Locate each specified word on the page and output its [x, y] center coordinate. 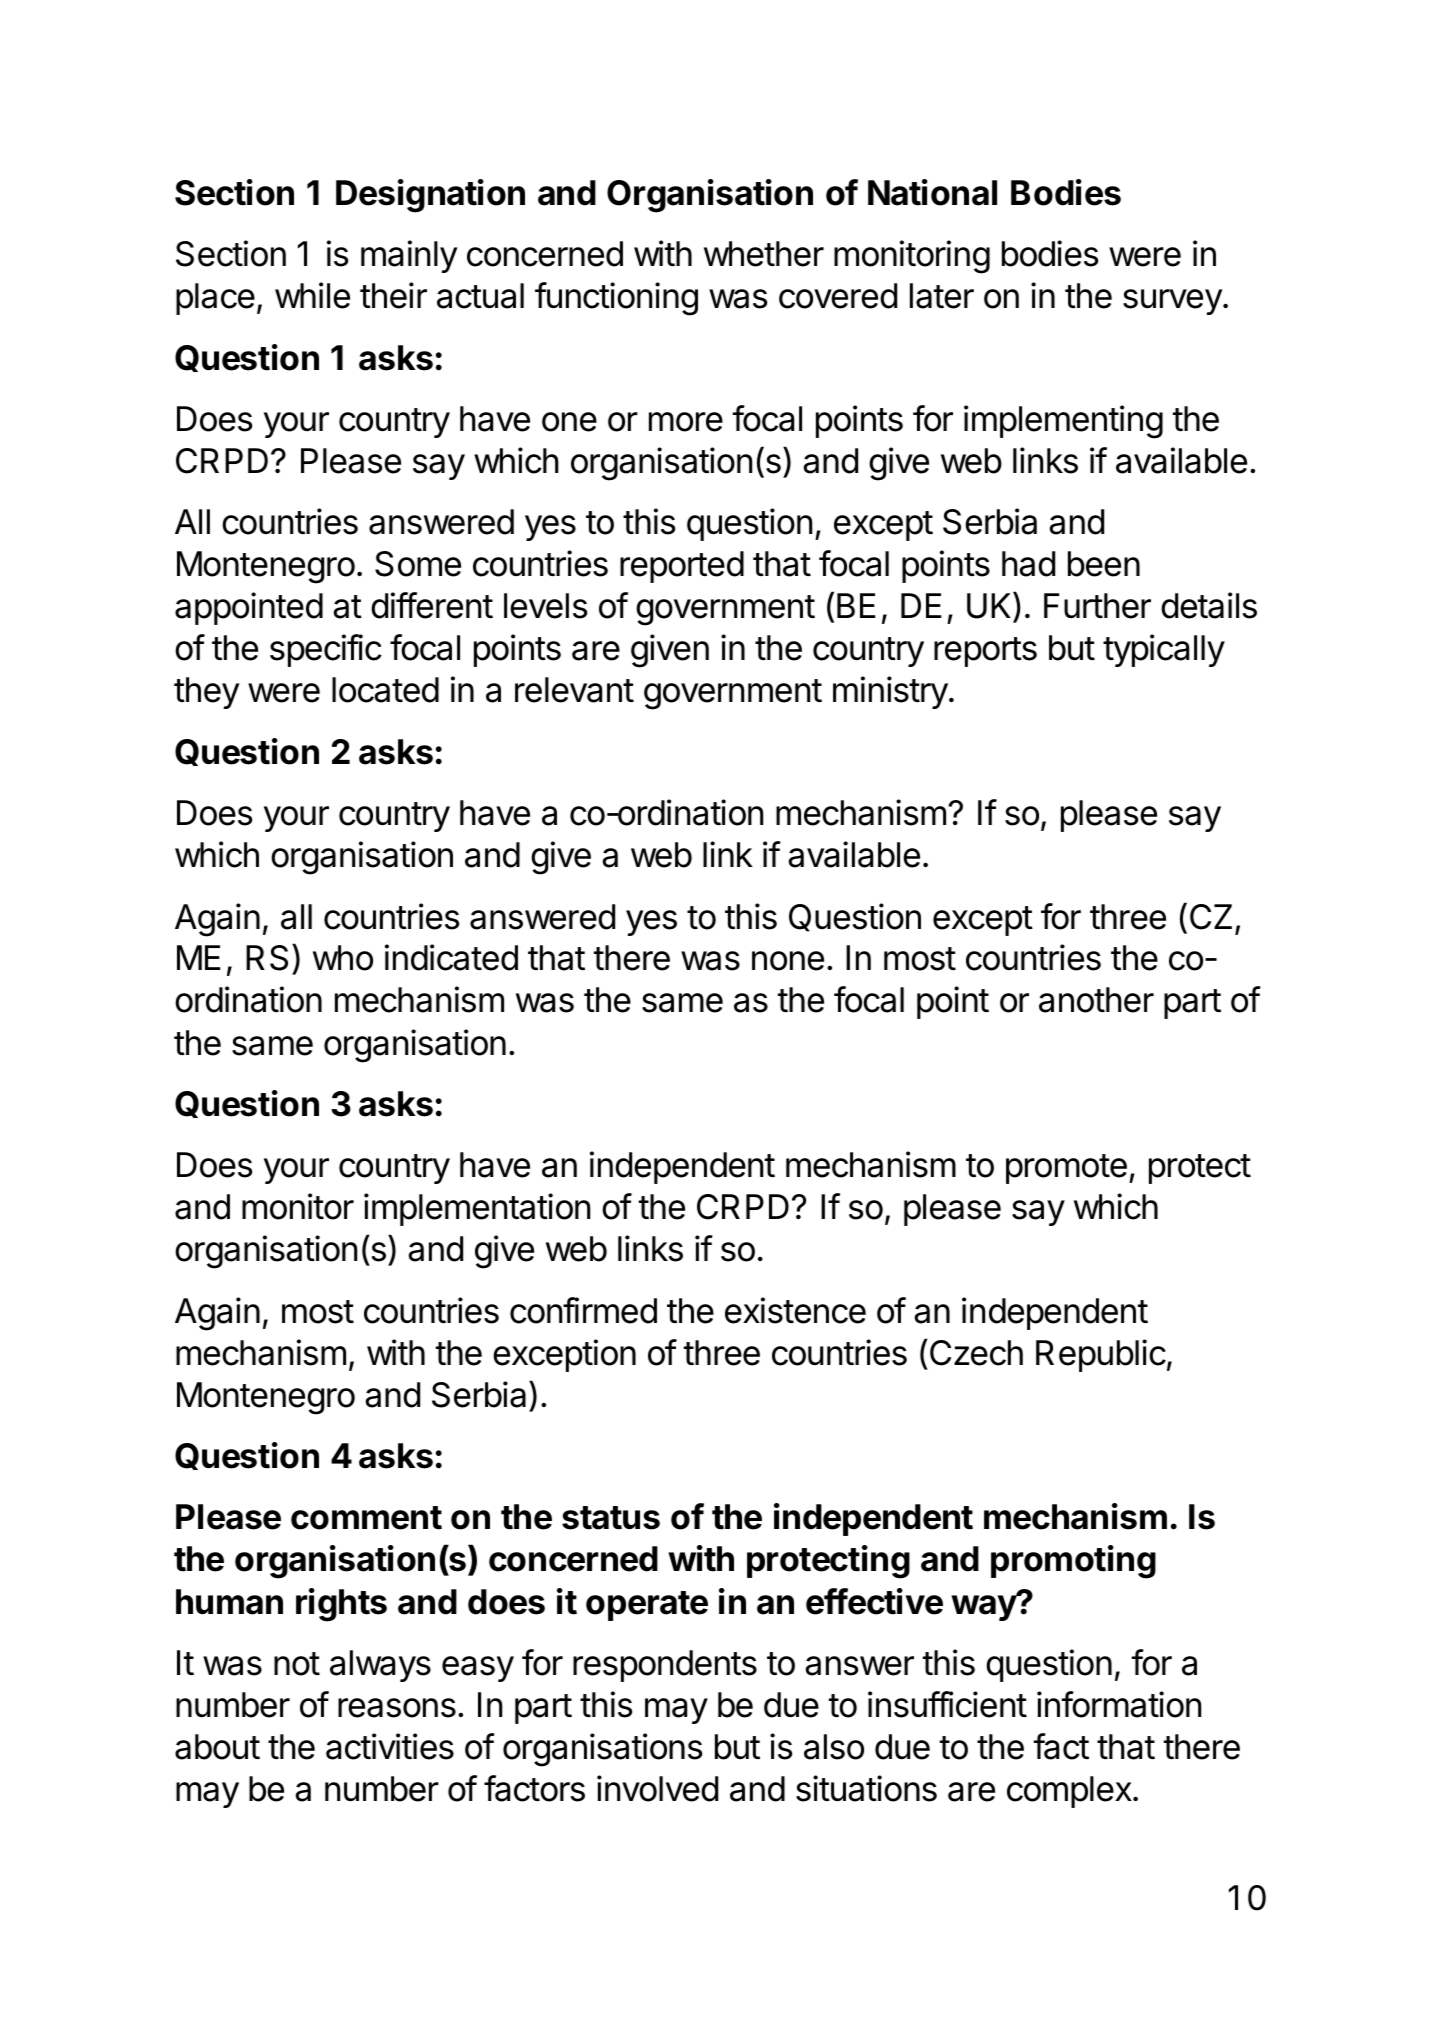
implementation [477, 1209]
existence [795, 1310]
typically [1164, 650]
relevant [574, 690]
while [312, 295]
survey [1172, 302]
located [385, 690]
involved [657, 1788]
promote [1066, 1169]
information [1119, 1704]
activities [390, 1746]
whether [764, 254]
